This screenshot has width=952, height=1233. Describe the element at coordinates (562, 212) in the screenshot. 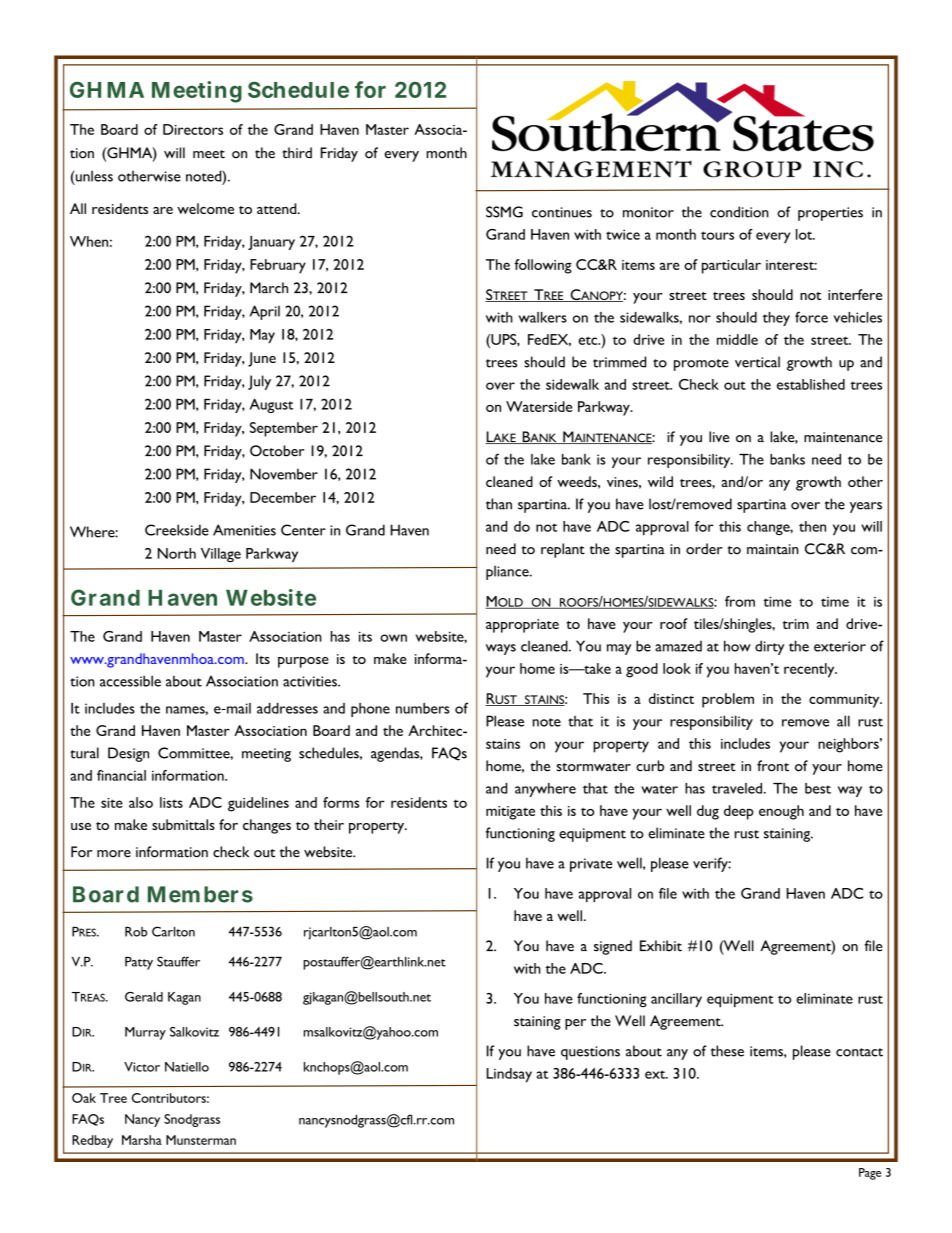

I see `continues` at that location.
